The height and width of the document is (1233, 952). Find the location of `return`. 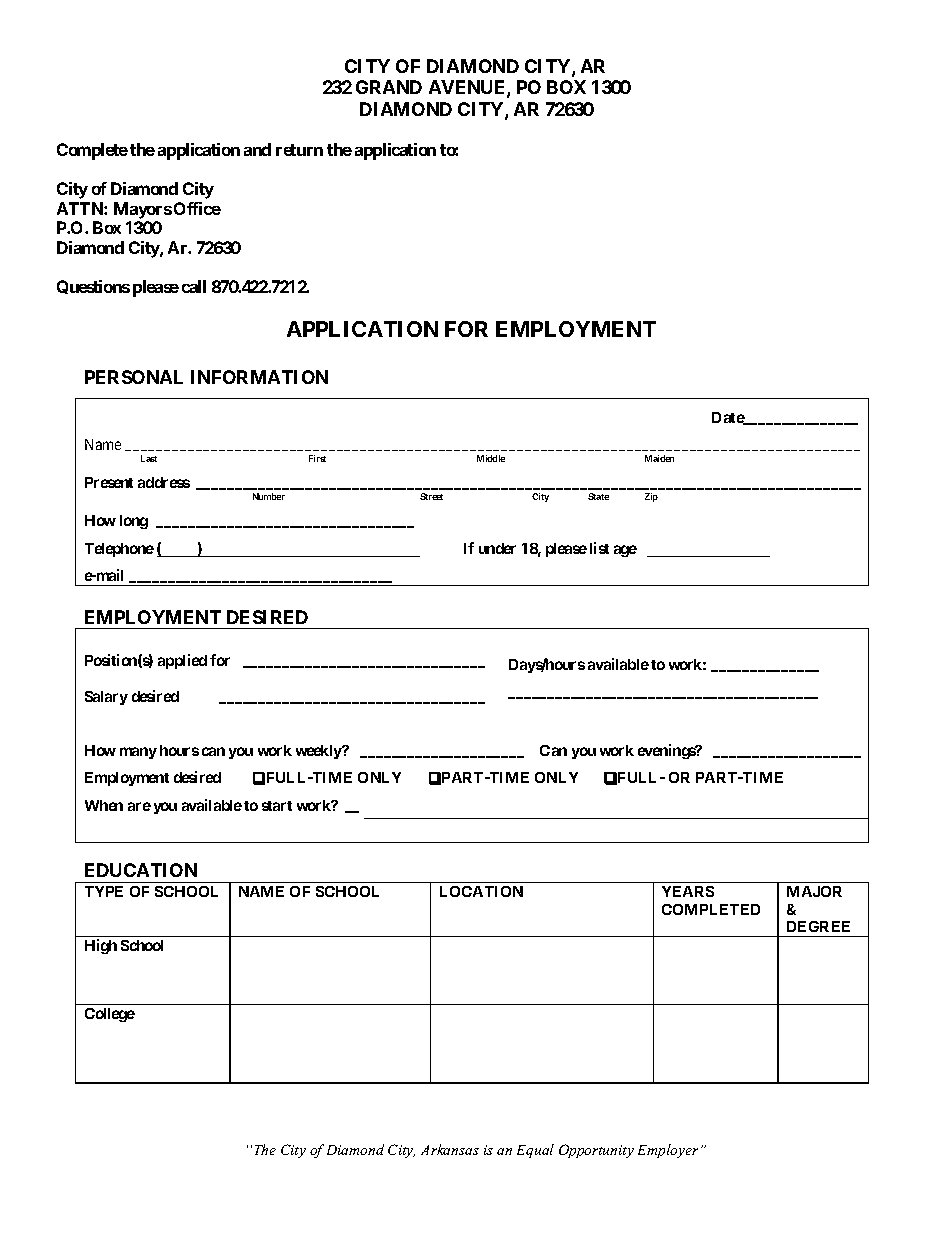

return is located at coordinates (299, 150).
